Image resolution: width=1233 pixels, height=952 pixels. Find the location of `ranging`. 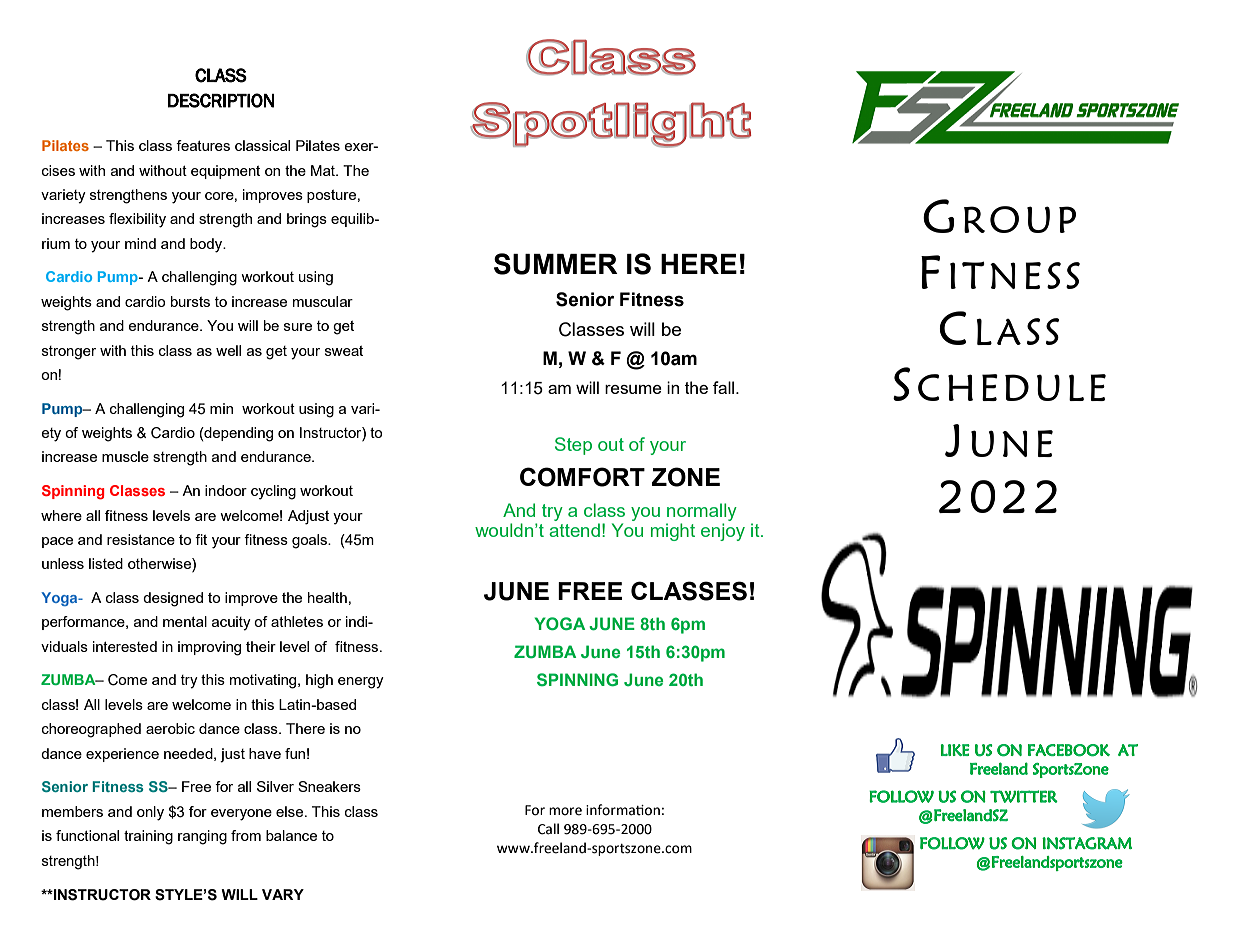

ranging is located at coordinates (202, 837).
